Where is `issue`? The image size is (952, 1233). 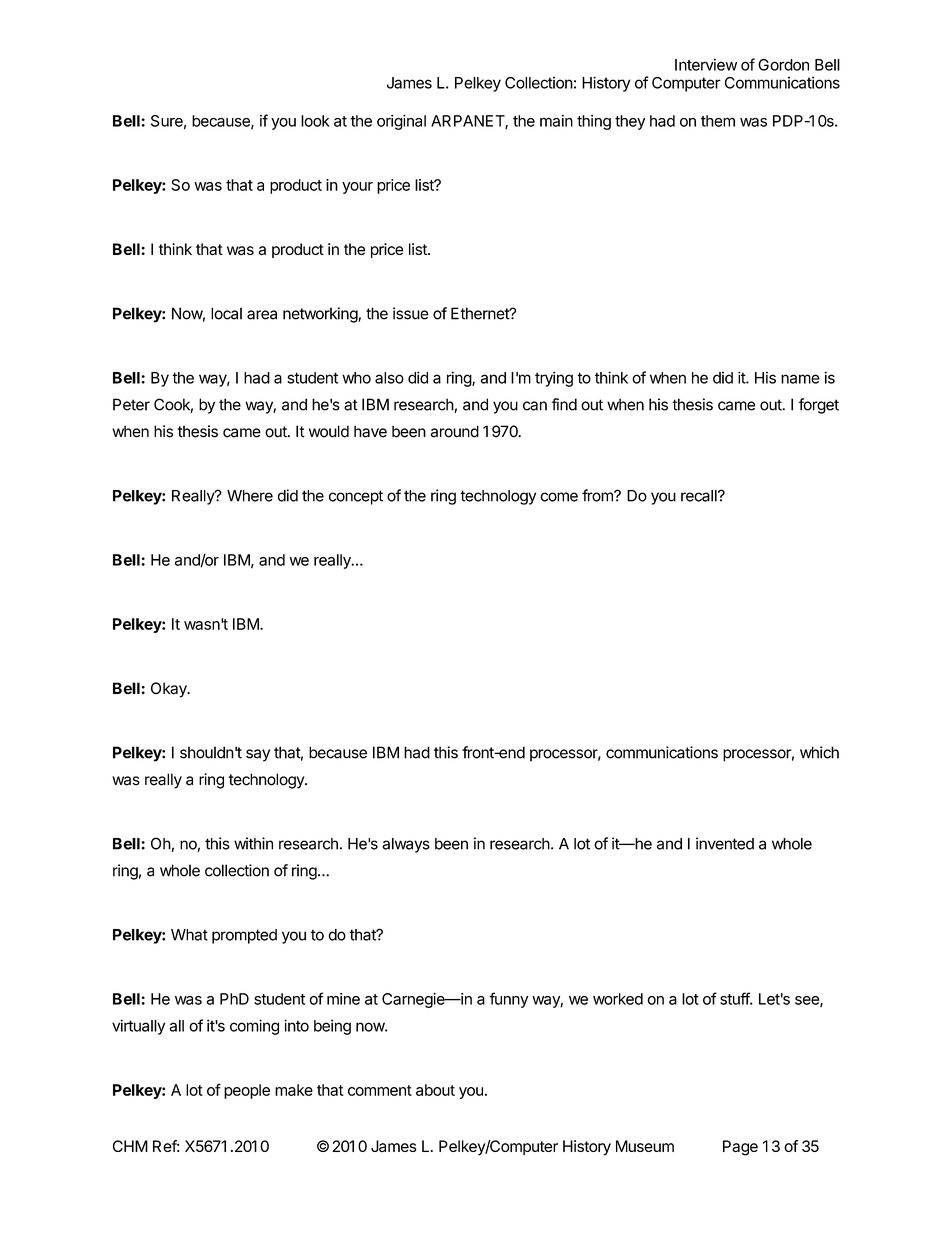 issue is located at coordinates (411, 313).
